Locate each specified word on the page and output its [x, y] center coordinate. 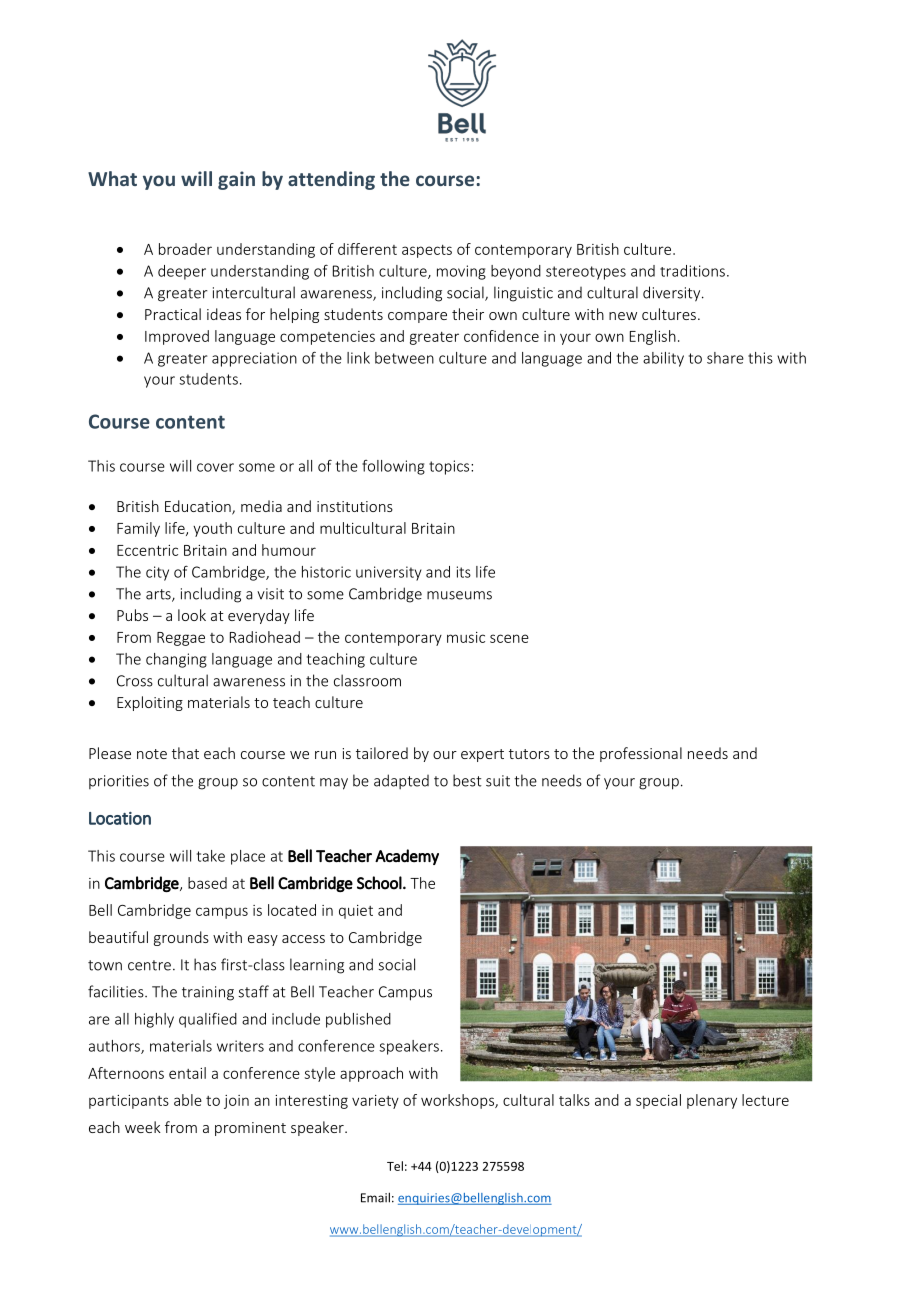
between [404, 358]
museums [459, 595]
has [205, 964]
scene [509, 638]
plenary [712, 1101]
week [143, 1127]
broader [185, 249]
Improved [177, 337]
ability [663, 359]
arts [159, 595]
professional [641, 754]
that [185, 753]
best [467, 780]
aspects [427, 251]
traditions [692, 271]
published [358, 1020]
